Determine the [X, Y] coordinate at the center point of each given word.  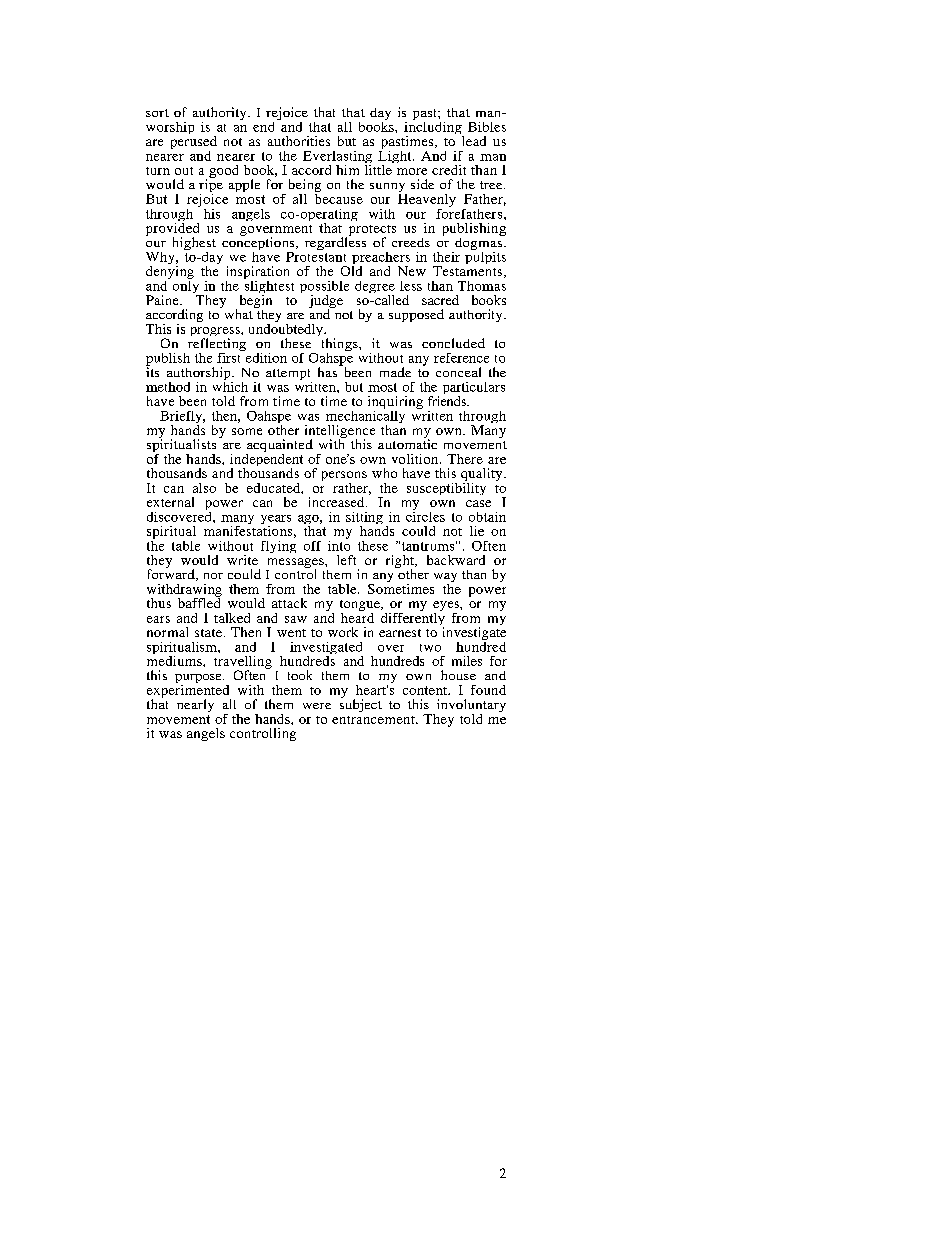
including [434, 128]
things [341, 346]
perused [194, 144]
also [204, 488]
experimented [189, 691]
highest [194, 245]
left [346, 560]
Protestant [316, 255]
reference [461, 358]
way [445, 579]
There [465, 459]
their [446, 257]
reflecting [217, 346]
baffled [199, 602]
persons [344, 477]
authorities [299, 141]
